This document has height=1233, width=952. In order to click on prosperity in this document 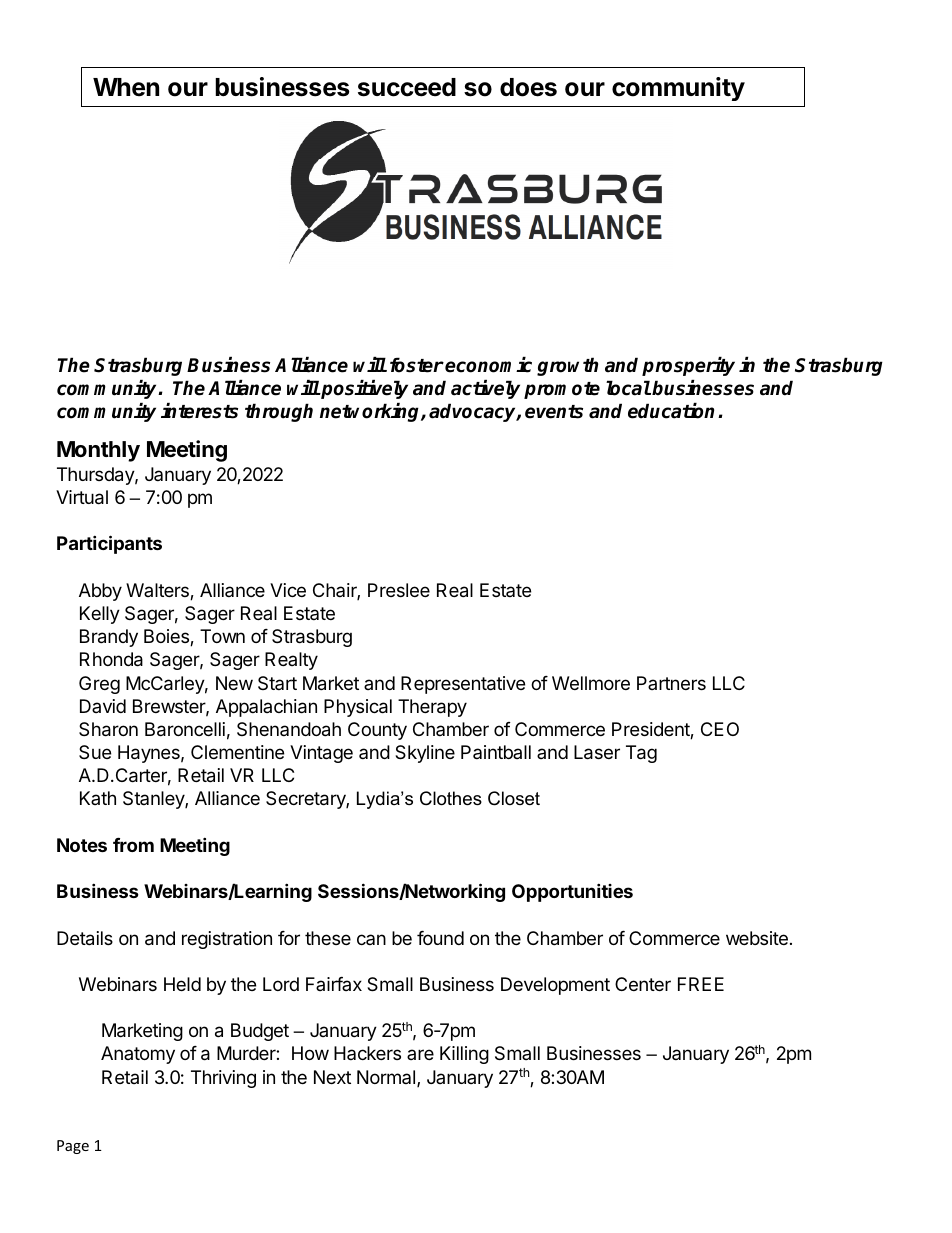, I will do `click(688, 366)`.
